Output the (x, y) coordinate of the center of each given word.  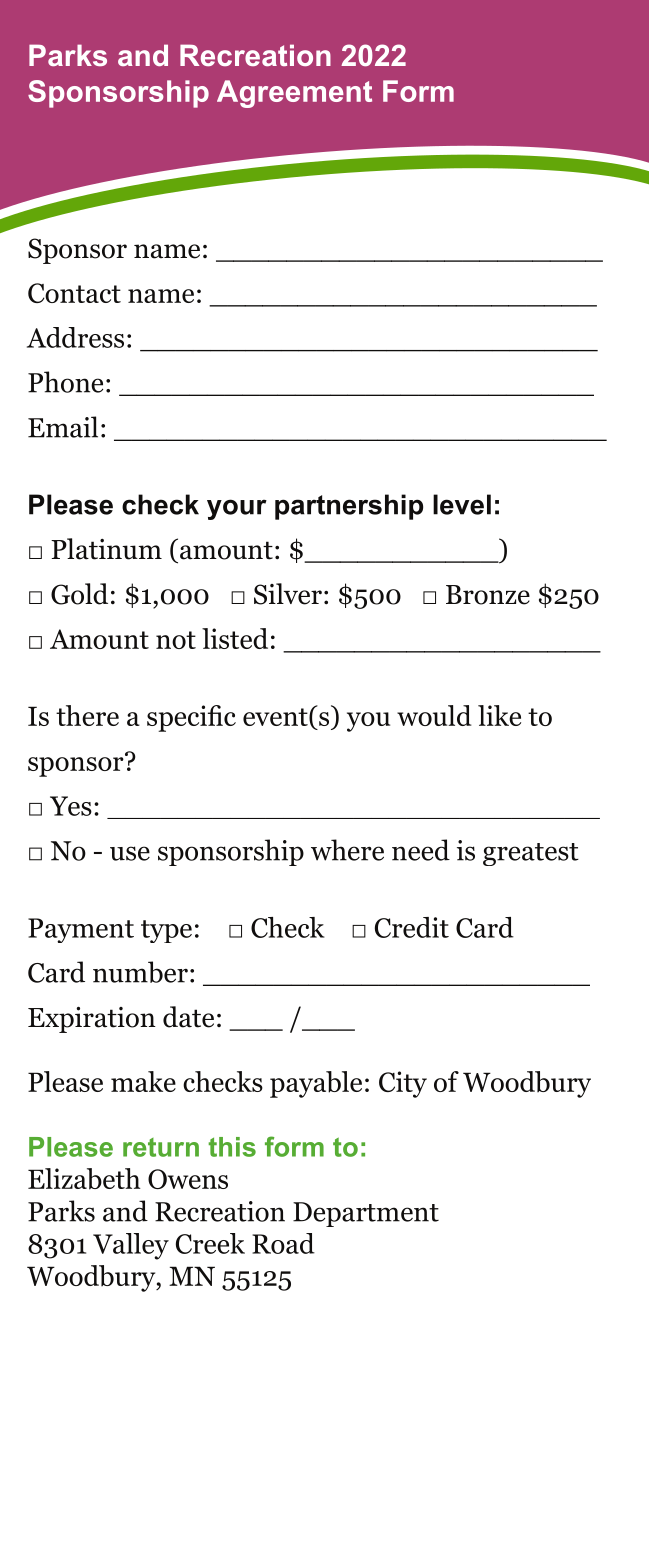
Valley (131, 1246)
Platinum (106, 549)
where (347, 850)
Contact (74, 293)
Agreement (294, 94)
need (421, 850)
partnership (349, 507)
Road (283, 1243)
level (462, 504)
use (130, 853)
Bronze (488, 595)
